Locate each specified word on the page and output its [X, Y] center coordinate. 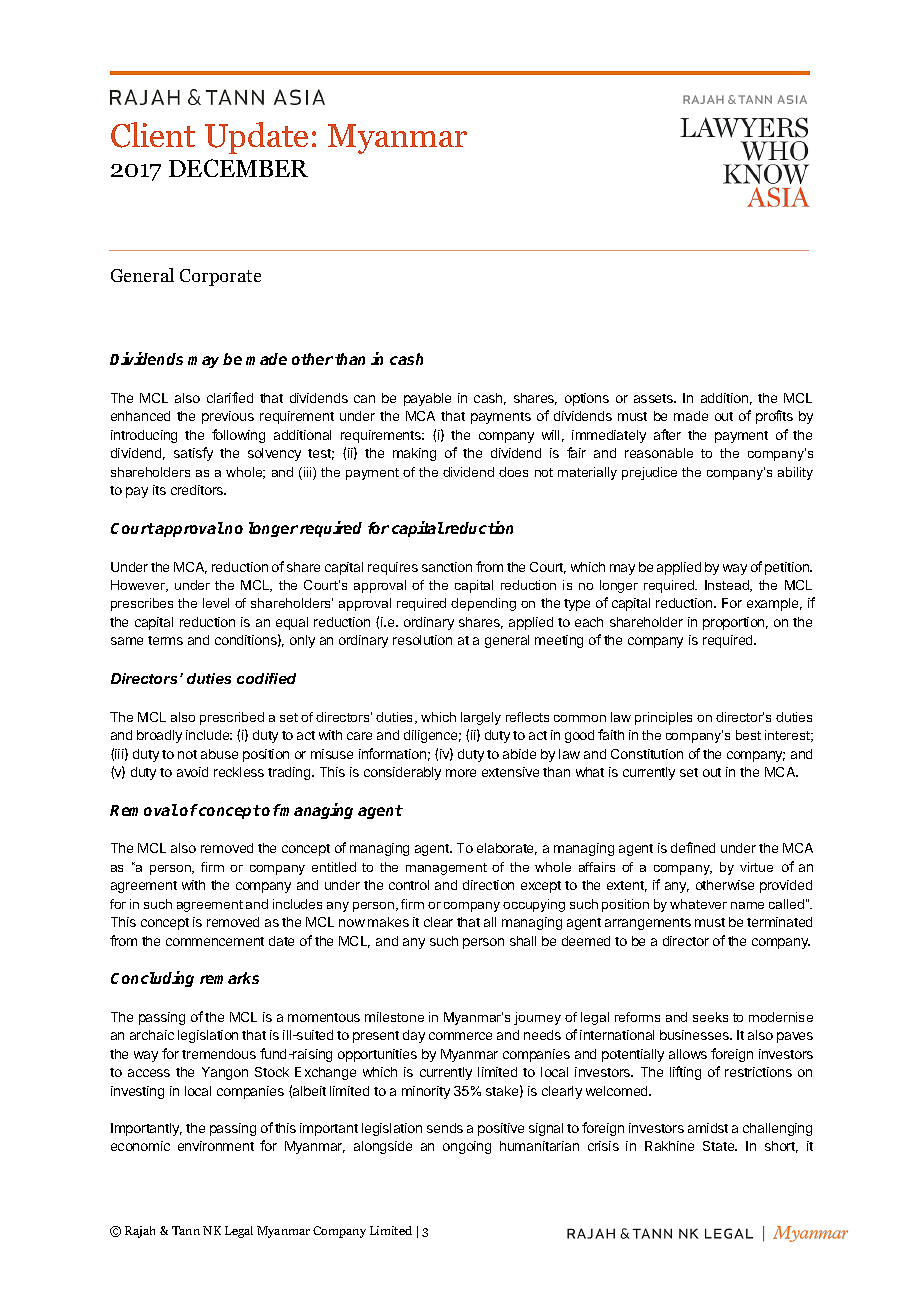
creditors [198, 490]
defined [693, 847]
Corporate [220, 277]
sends [445, 1128]
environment [216, 1146]
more [461, 773]
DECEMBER [238, 168]
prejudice [649, 473]
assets [655, 398]
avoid [192, 772]
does [513, 472]
